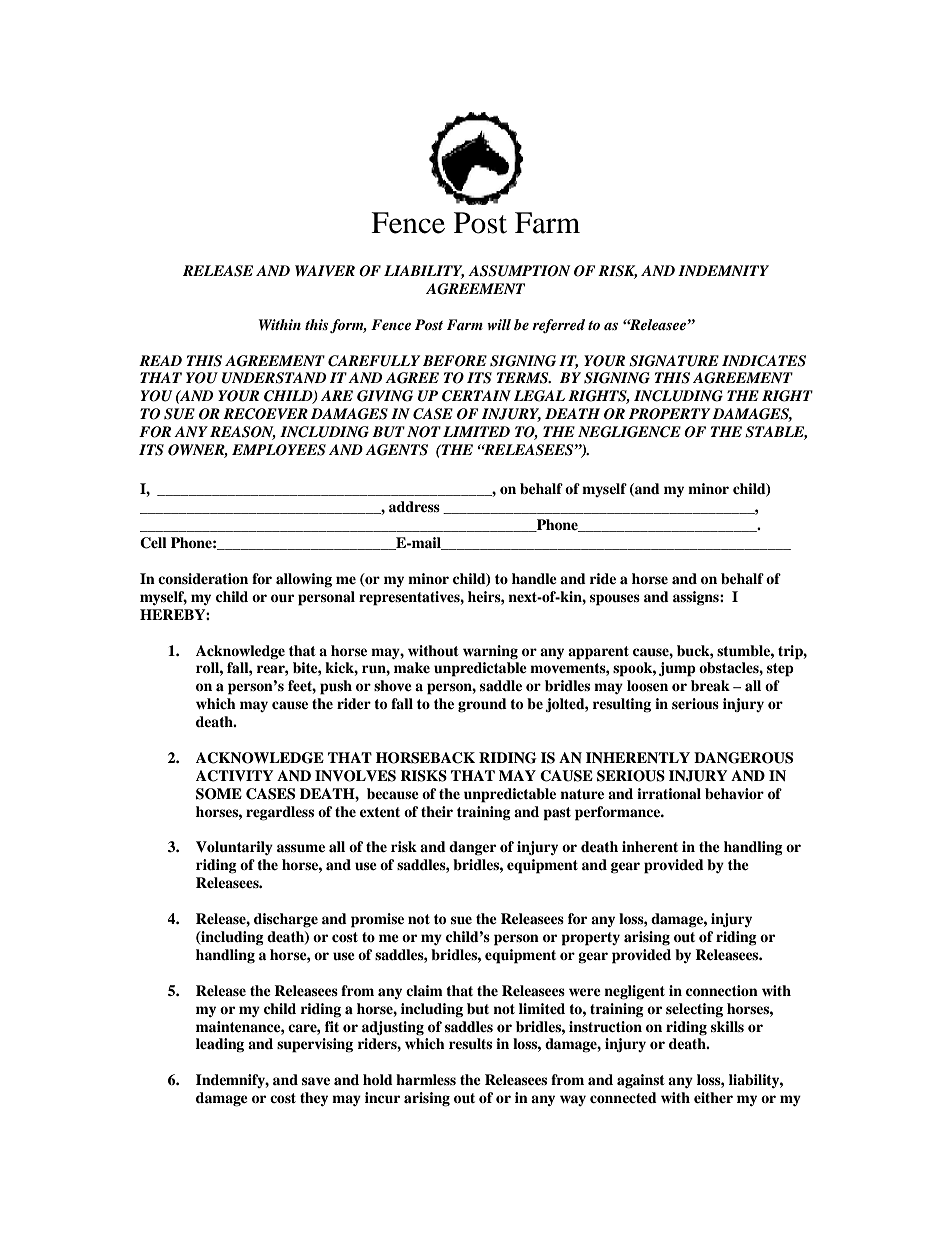 The image size is (952, 1233). What do you see at coordinates (499, 324) in the image?
I see `will` at bounding box center [499, 324].
